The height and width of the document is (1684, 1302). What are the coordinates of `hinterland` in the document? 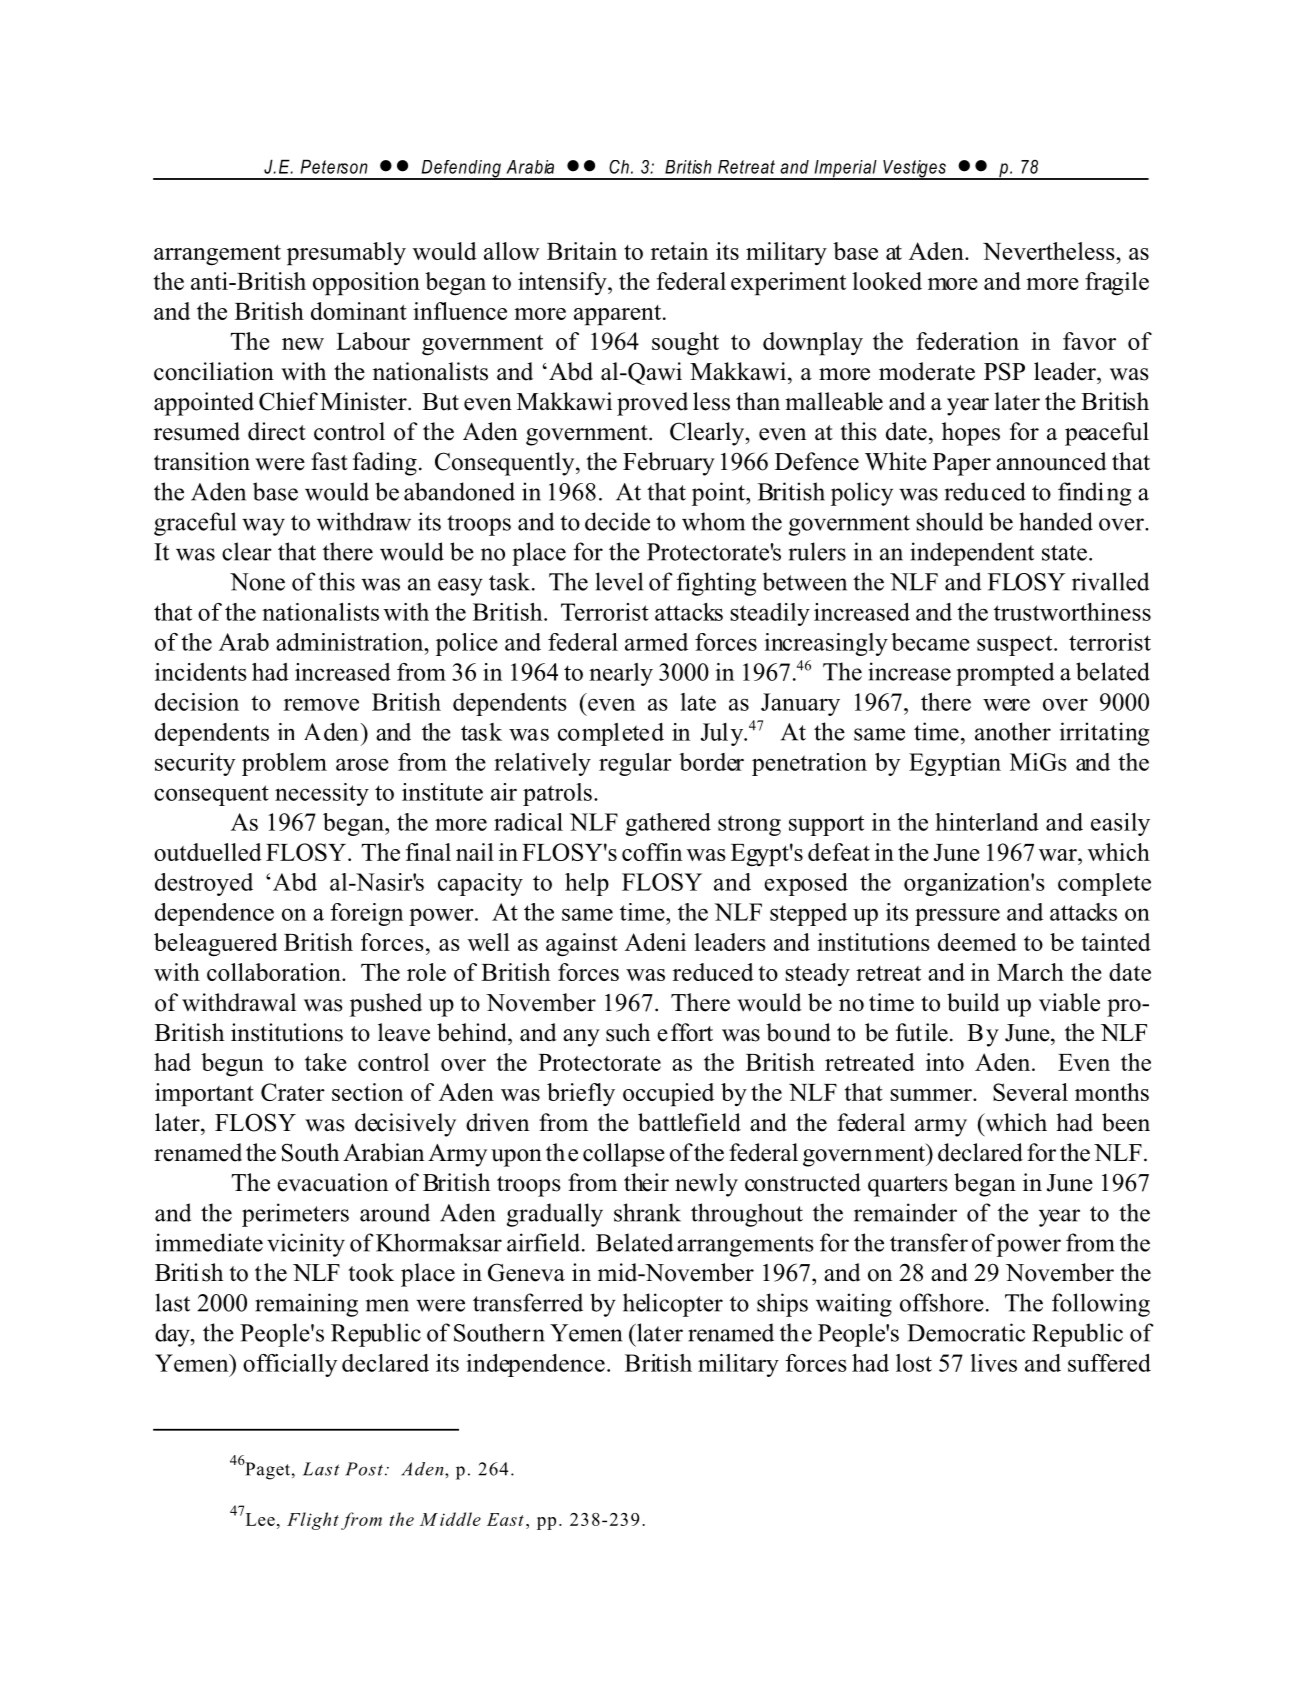 It's located at (987, 822).
